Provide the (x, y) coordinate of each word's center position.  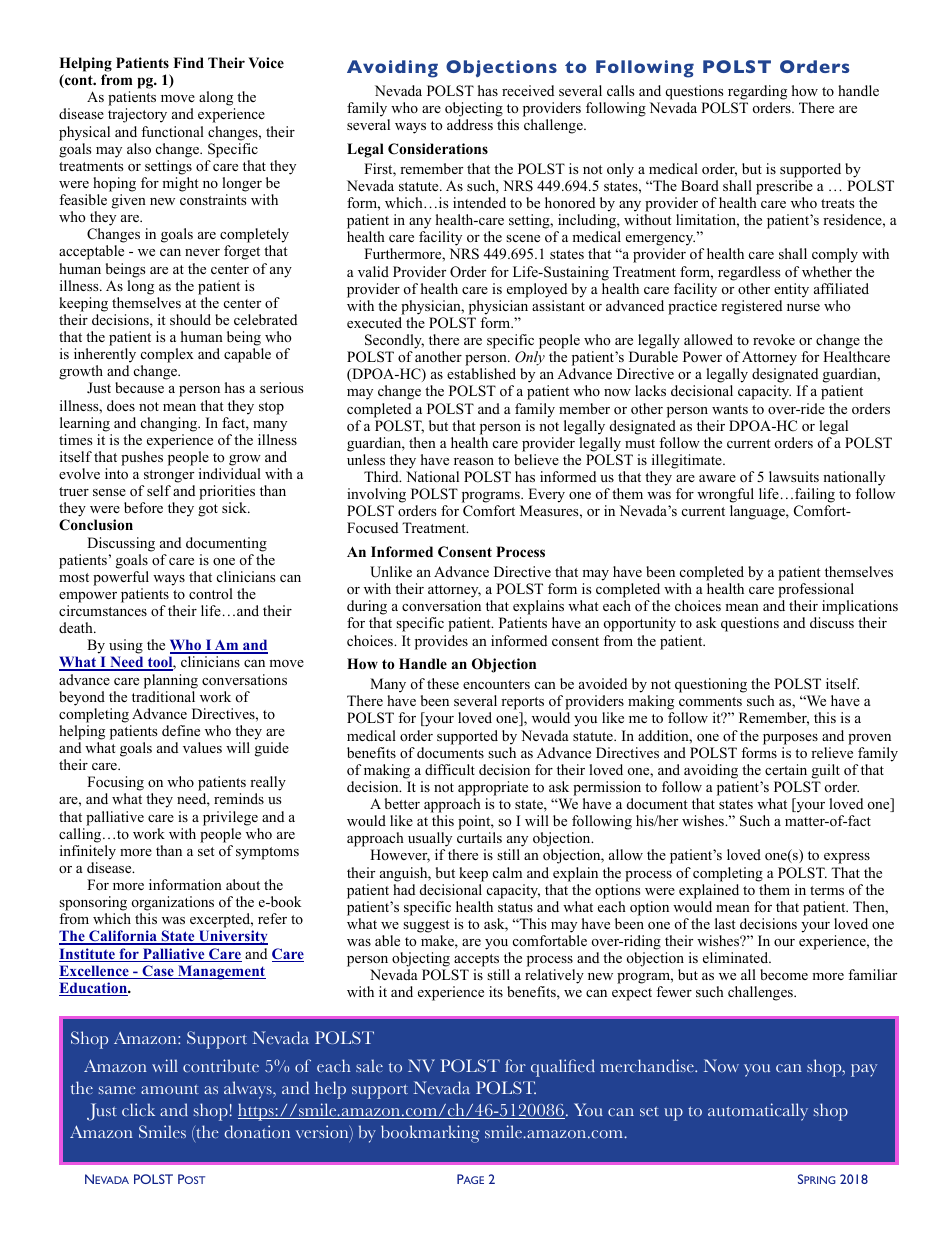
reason (474, 461)
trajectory (137, 115)
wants (730, 409)
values (202, 747)
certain (786, 769)
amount (170, 1089)
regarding (757, 92)
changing (170, 424)
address (470, 124)
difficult (450, 769)
